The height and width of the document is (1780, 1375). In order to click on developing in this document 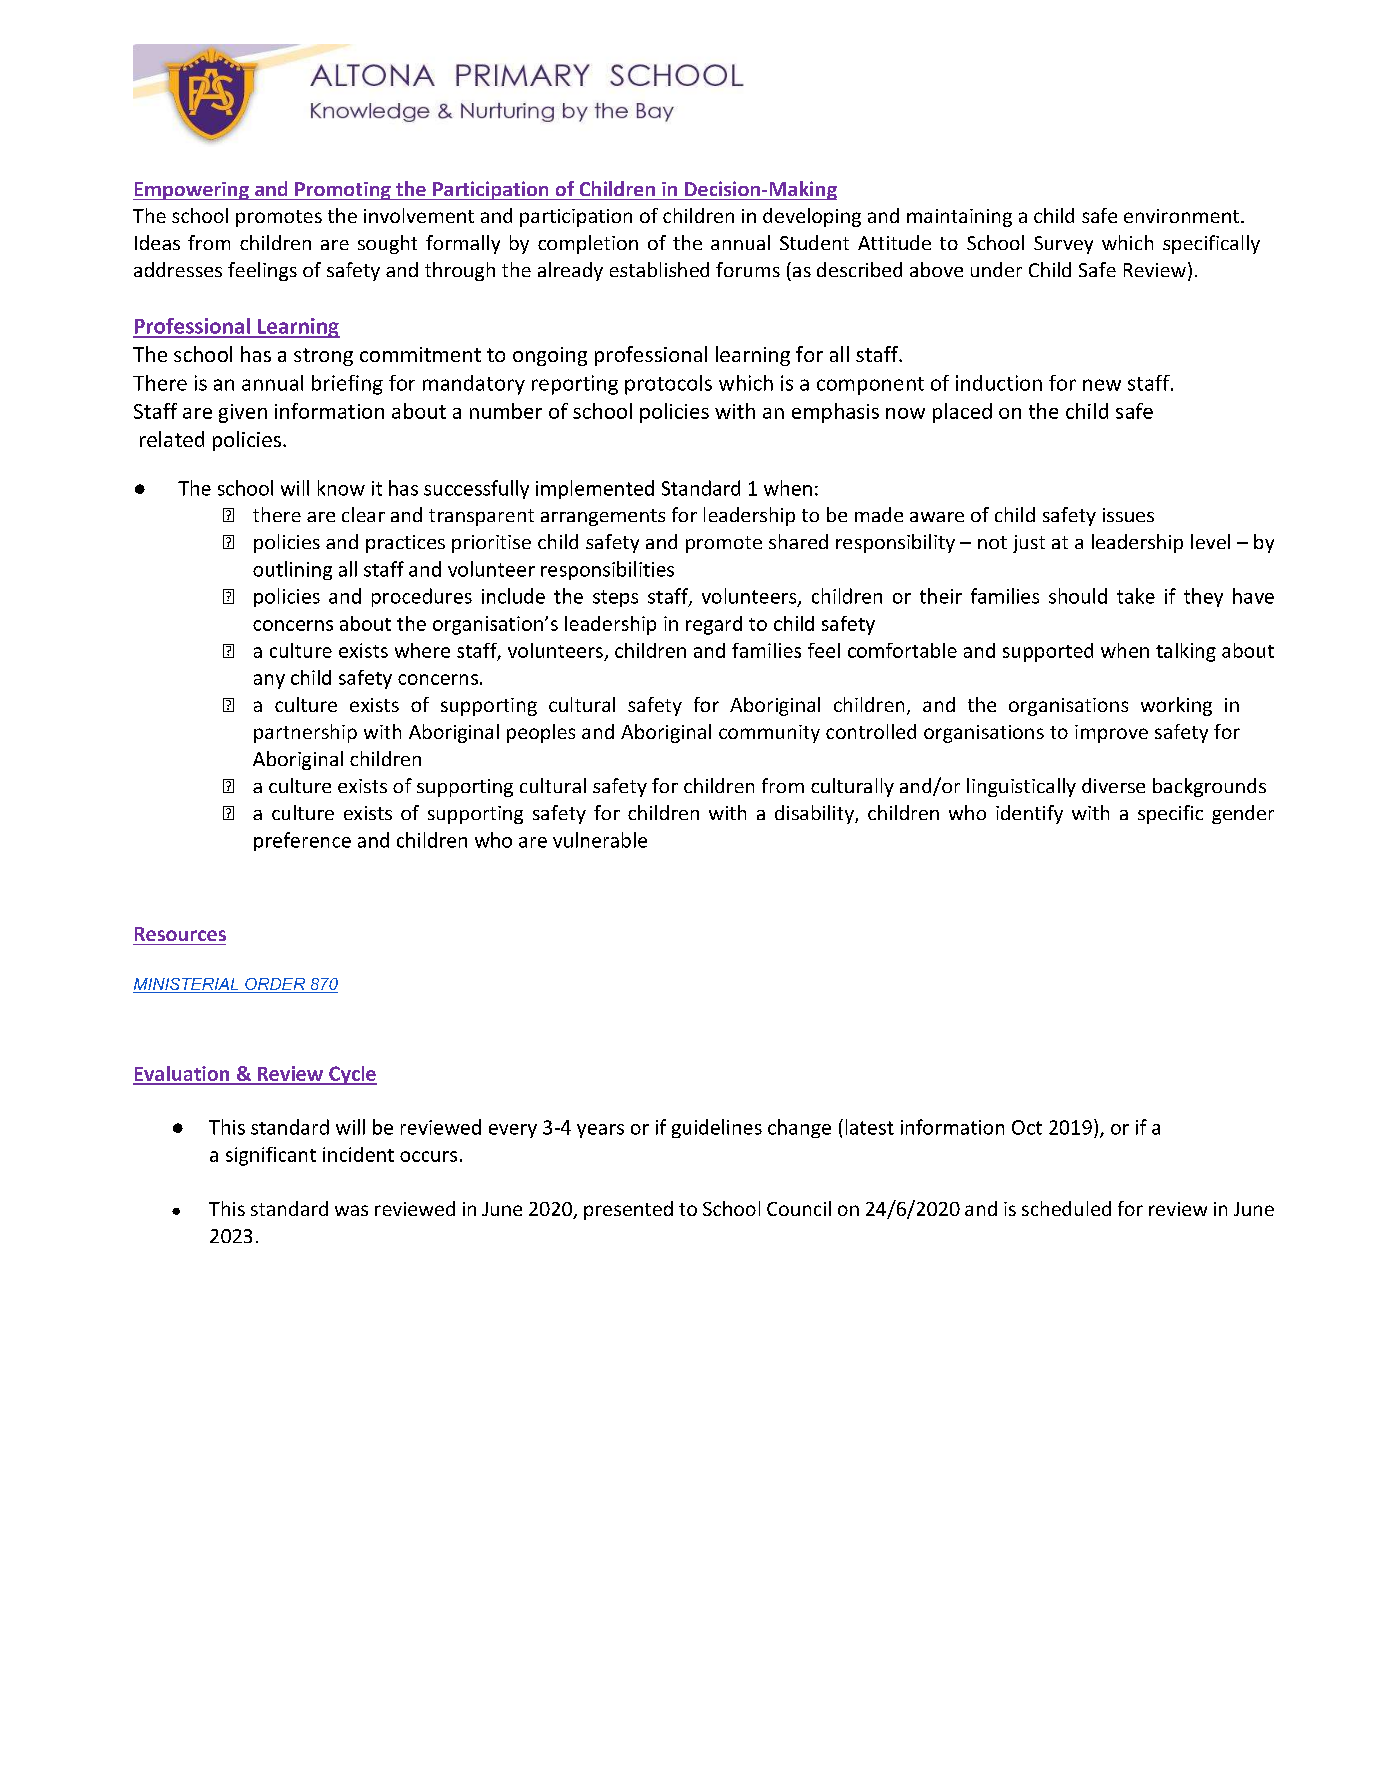, I will do `click(812, 217)`.
